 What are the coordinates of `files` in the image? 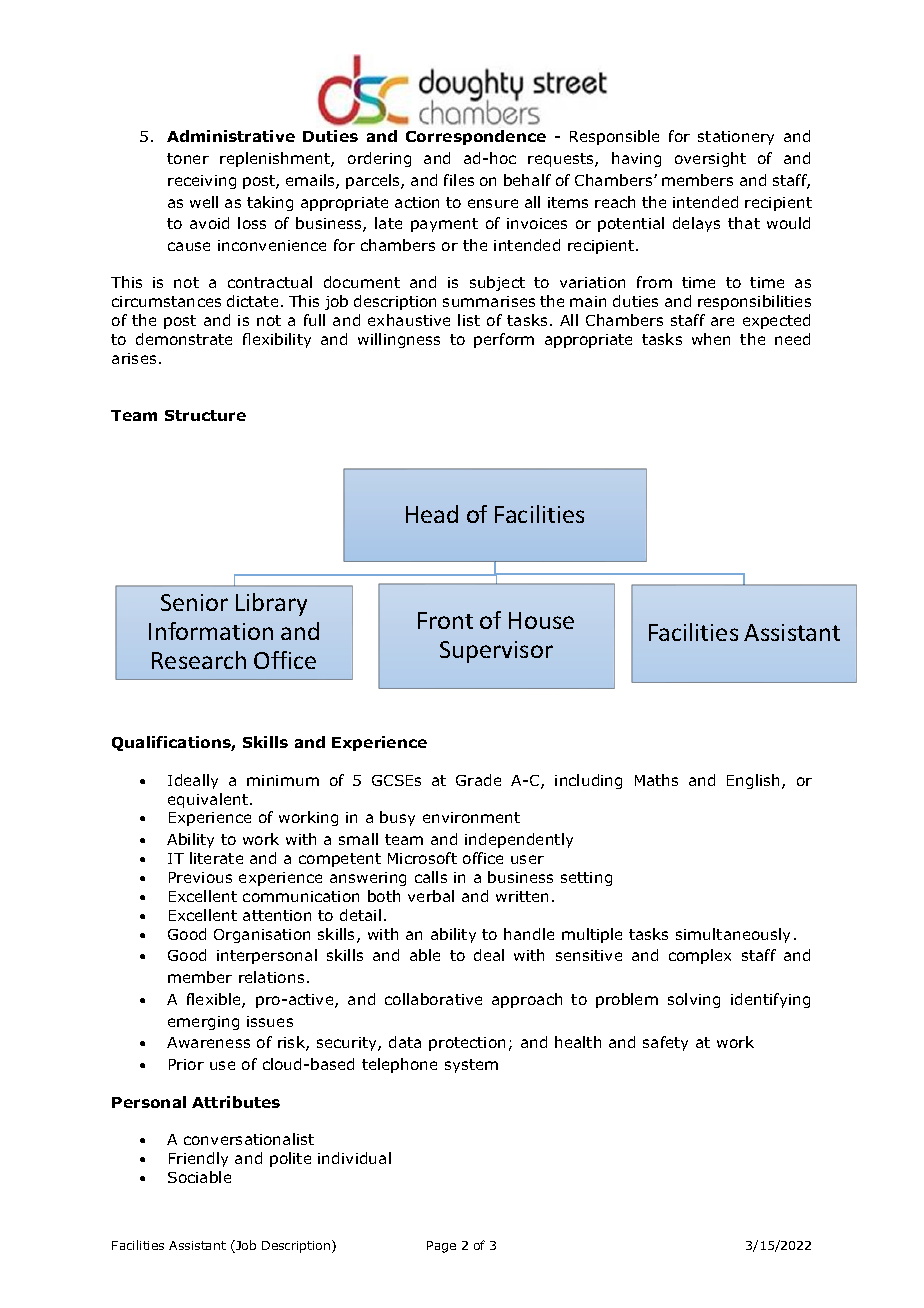 It's located at (459, 180).
